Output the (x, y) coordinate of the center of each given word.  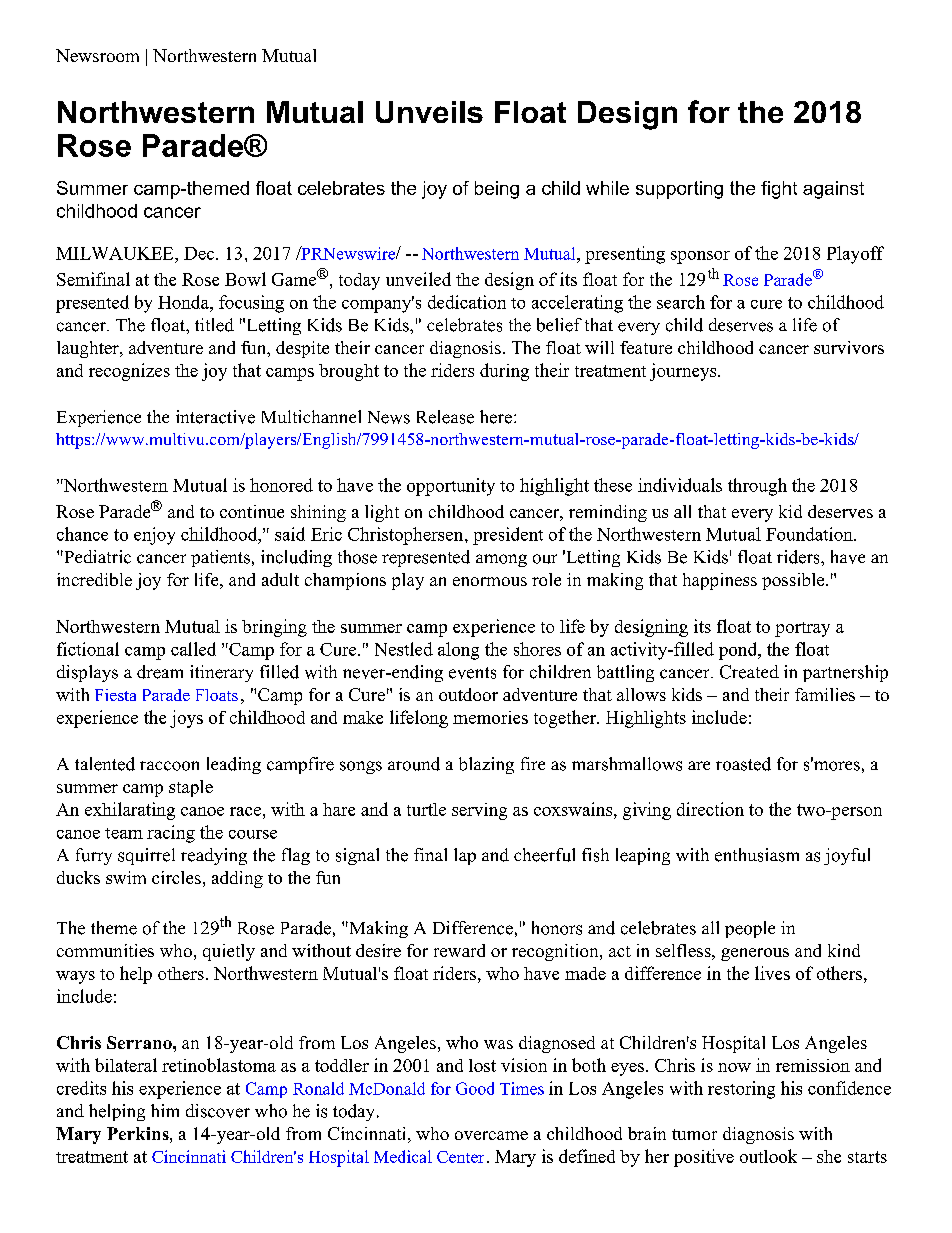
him (165, 1110)
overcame (491, 1135)
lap (465, 856)
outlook (768, 1156)
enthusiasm (757, 855)
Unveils (429, 112)
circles (176, 877)
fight (779, 190)
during (504, 372)
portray (802, 629)
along (458, 651)
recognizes (129, 372)
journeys (684, 372)
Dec (200, 253)
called (193, 649)
